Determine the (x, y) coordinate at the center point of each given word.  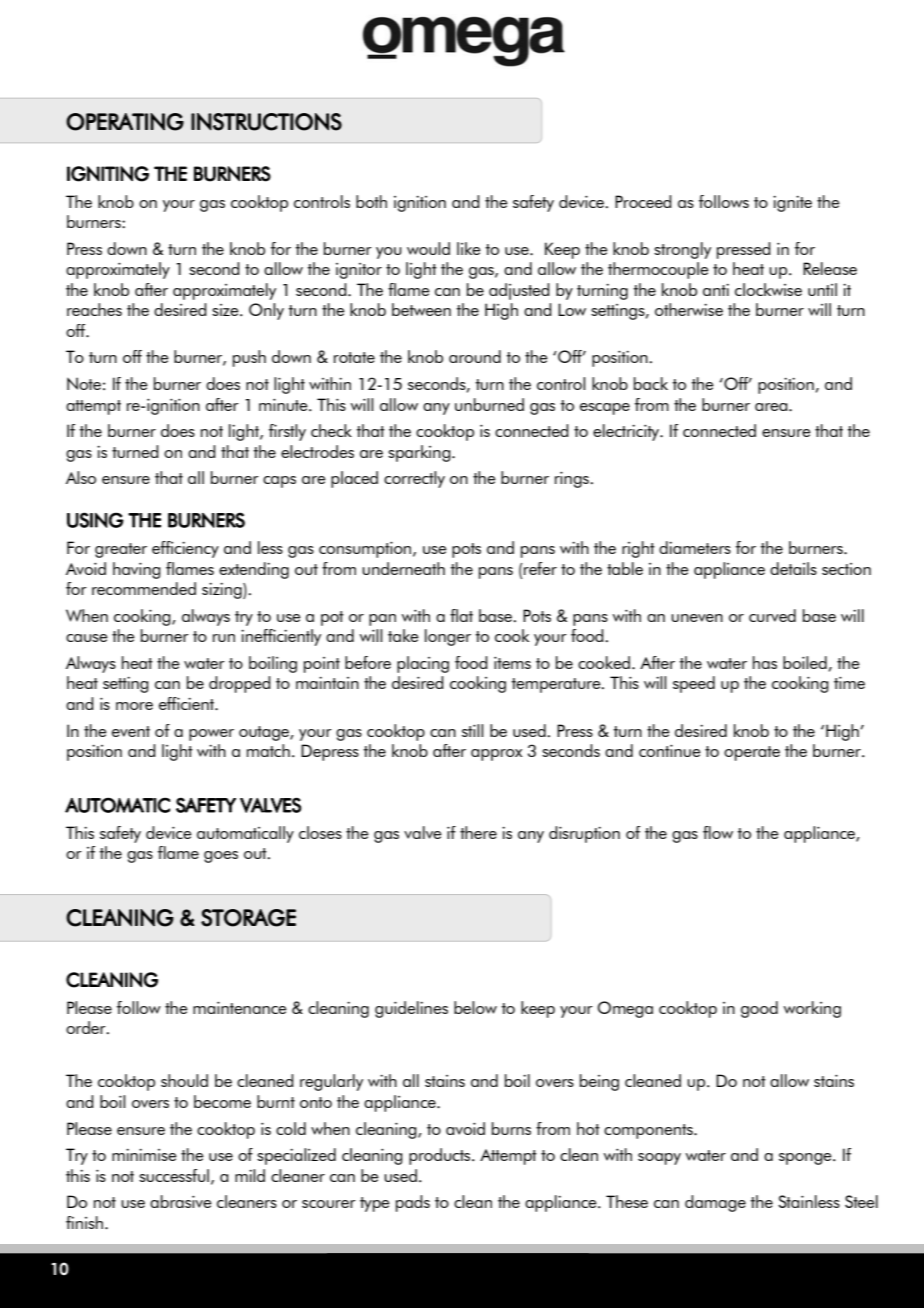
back (651, 383)
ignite (792, 204)
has (765, 662)
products (441, 1156)
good (759, 1009)
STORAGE (248, 918)
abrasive (181, 1201)
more (134, 706)
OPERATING (125, 122)
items (512, 663)
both (371, 201)
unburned (489, 404)
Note (84, 383)
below (475, 1007)
